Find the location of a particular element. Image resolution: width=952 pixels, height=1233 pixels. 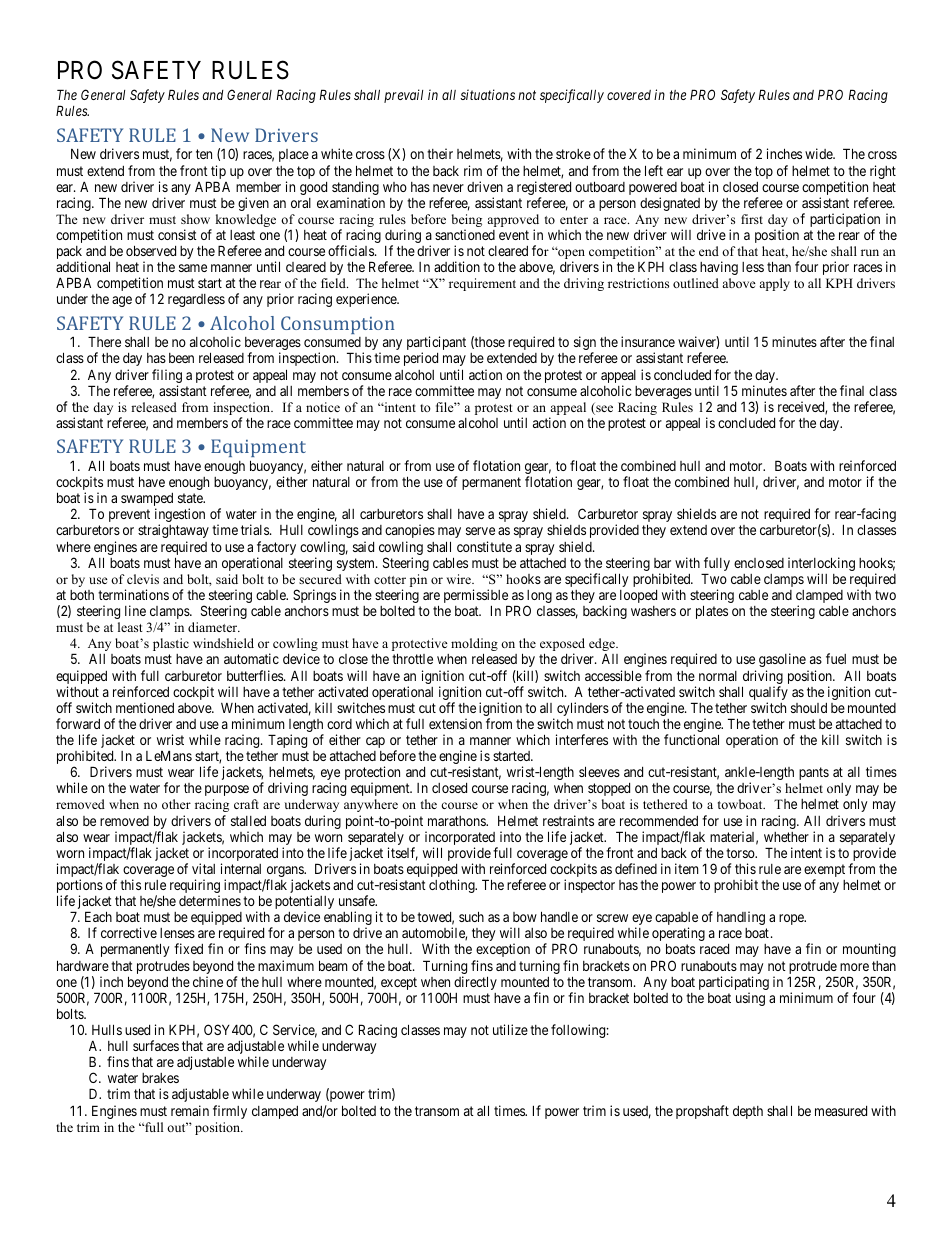

right is located at coordinates (883, 172).
